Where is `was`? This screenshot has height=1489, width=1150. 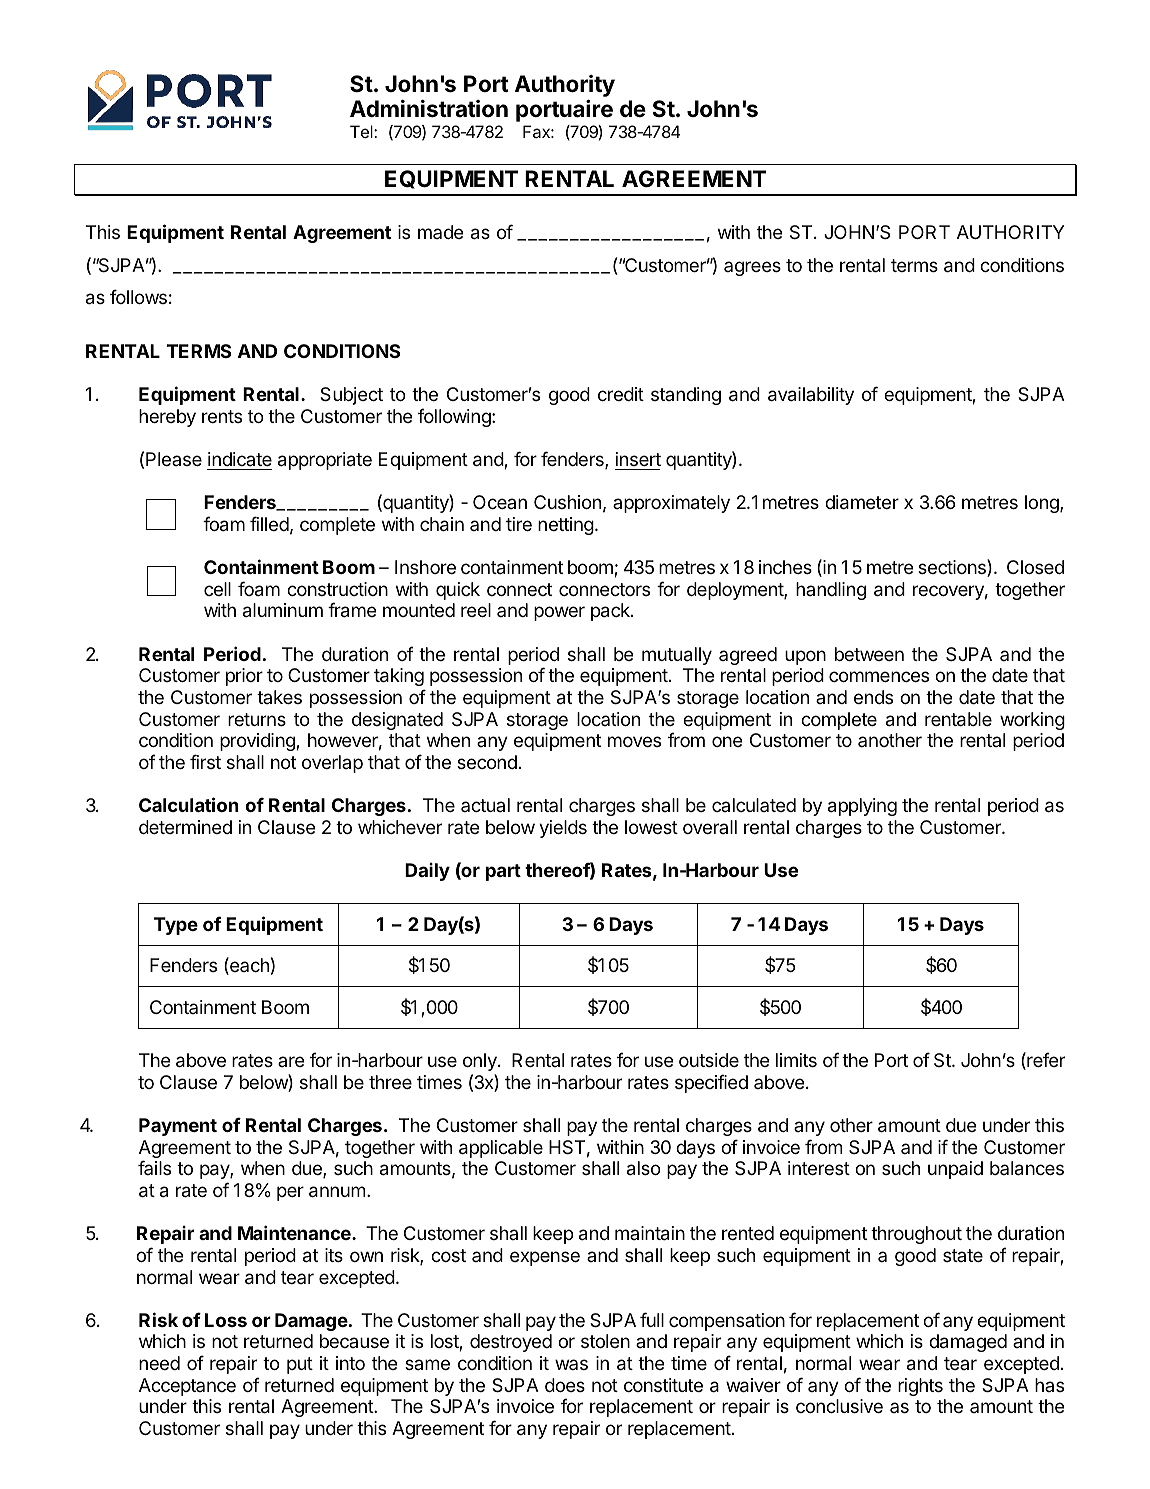
was is located at coordinates (571, 1364).
